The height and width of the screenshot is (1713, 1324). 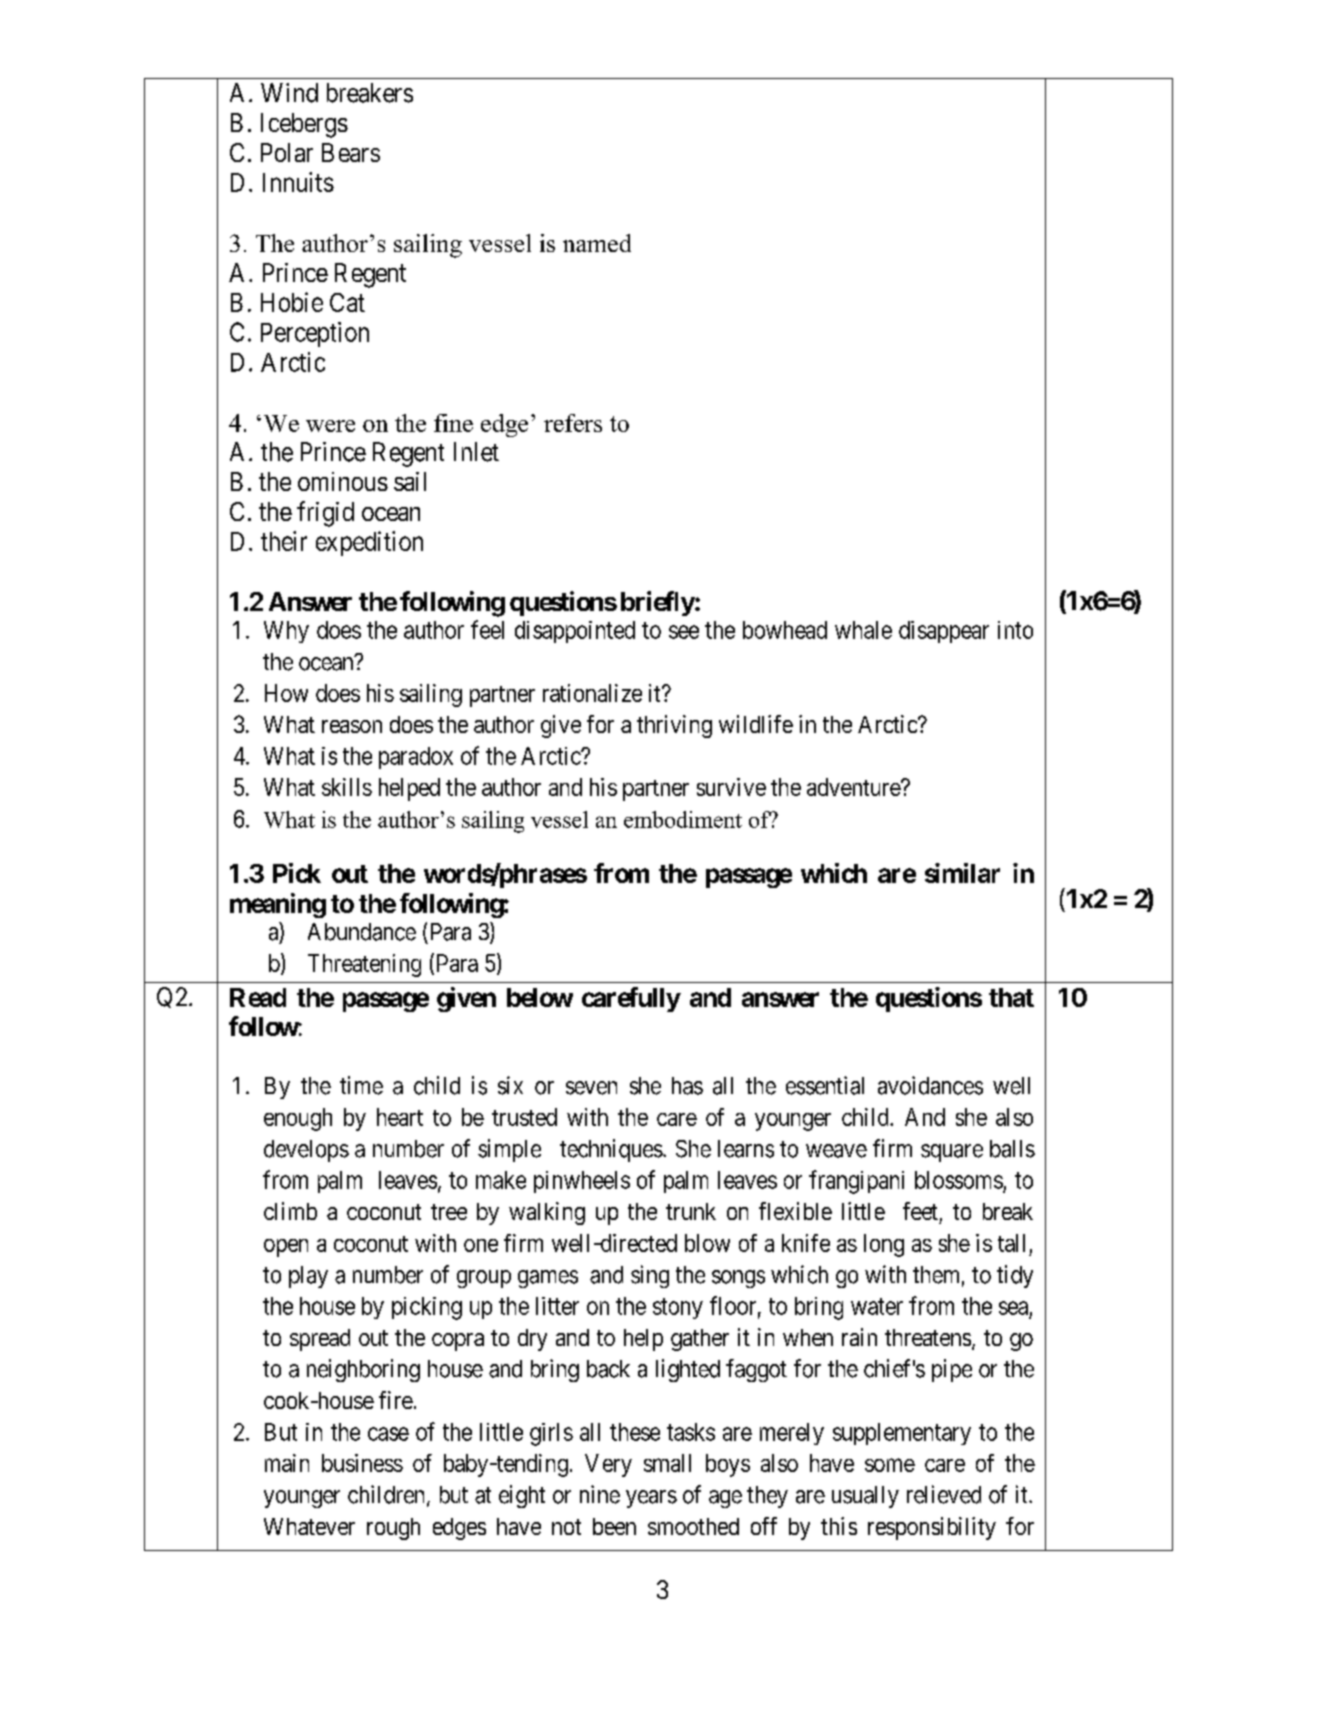 What do you see at coordinates (351, 152) in the screenshot?
I see `Bears` at bounding box center [351, 152].
